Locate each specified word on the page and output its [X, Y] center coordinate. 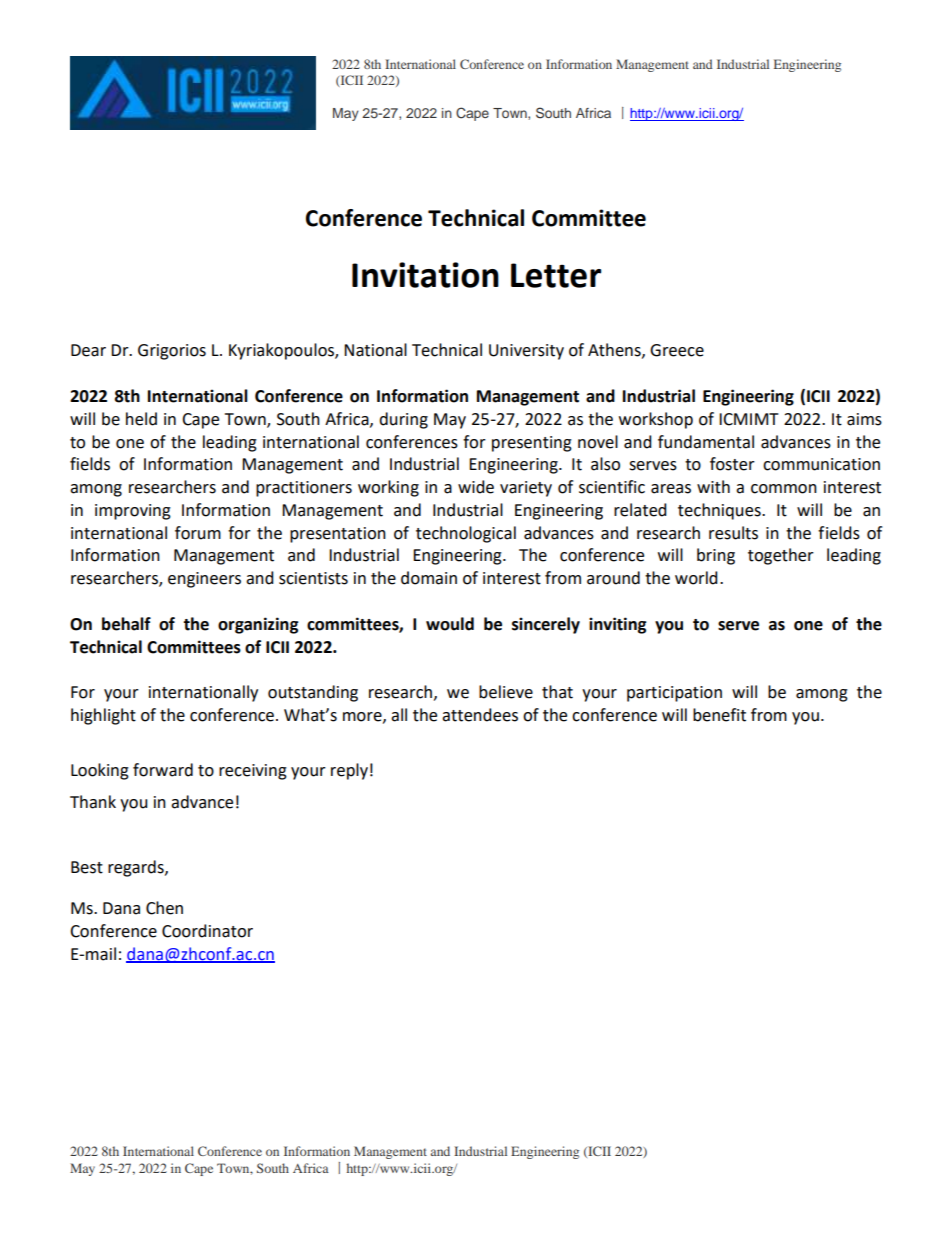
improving [133, 512]
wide [476, 487]
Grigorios [172, 352]
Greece [677, 350]
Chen [164, 908]
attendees [480, 715]
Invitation [425, 275]
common [784, 489]
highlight [103, 716]
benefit [719, 715]
